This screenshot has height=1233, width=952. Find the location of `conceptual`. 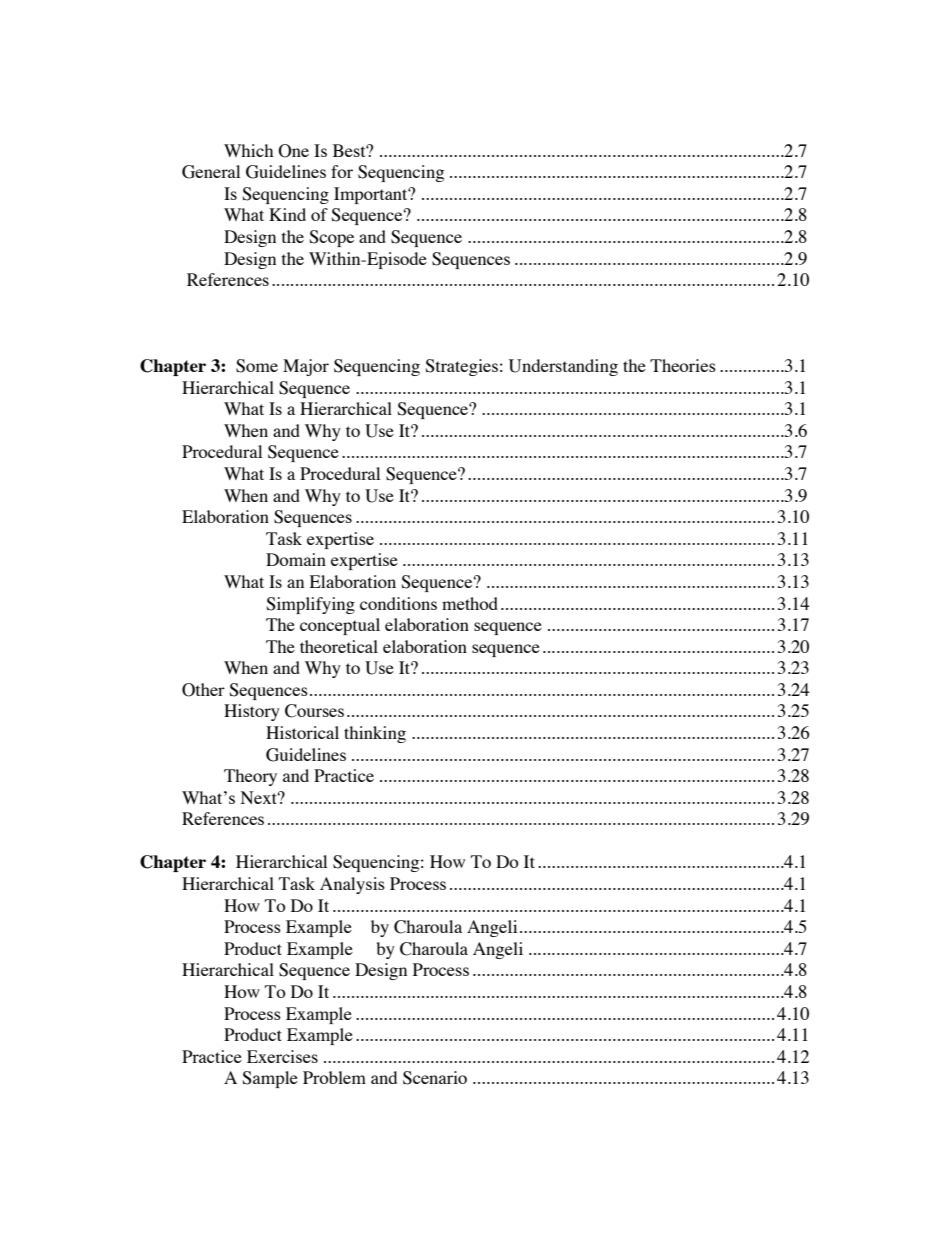

conceptual is located at coordinates (340, 626).
